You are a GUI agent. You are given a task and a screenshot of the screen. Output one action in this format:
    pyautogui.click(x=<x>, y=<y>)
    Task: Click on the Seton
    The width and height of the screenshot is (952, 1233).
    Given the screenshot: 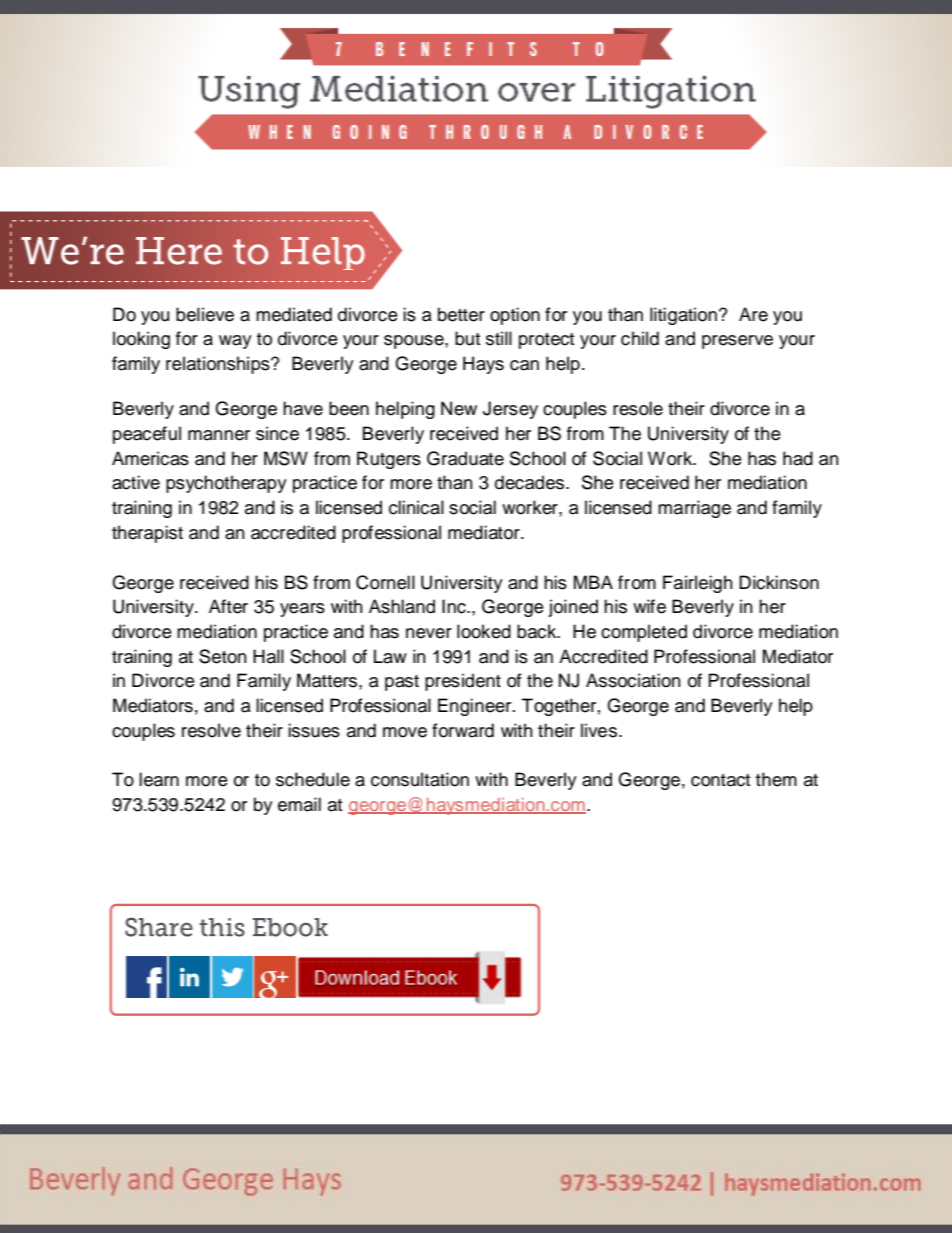 What is the action you would take?
    pyautogui.click(x=223, y=656)
